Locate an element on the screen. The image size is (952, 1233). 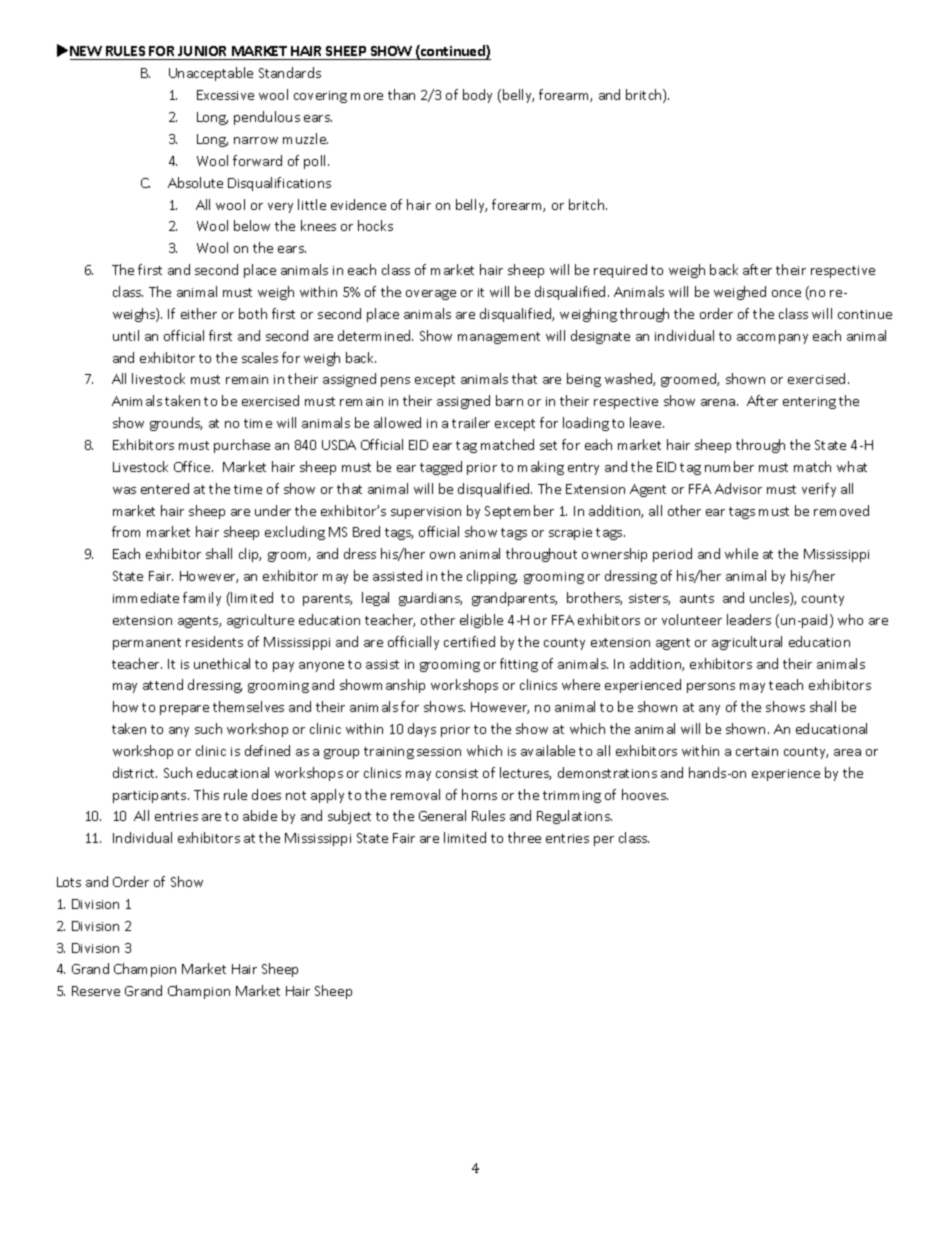
either is located at coordinates (199, 313).
